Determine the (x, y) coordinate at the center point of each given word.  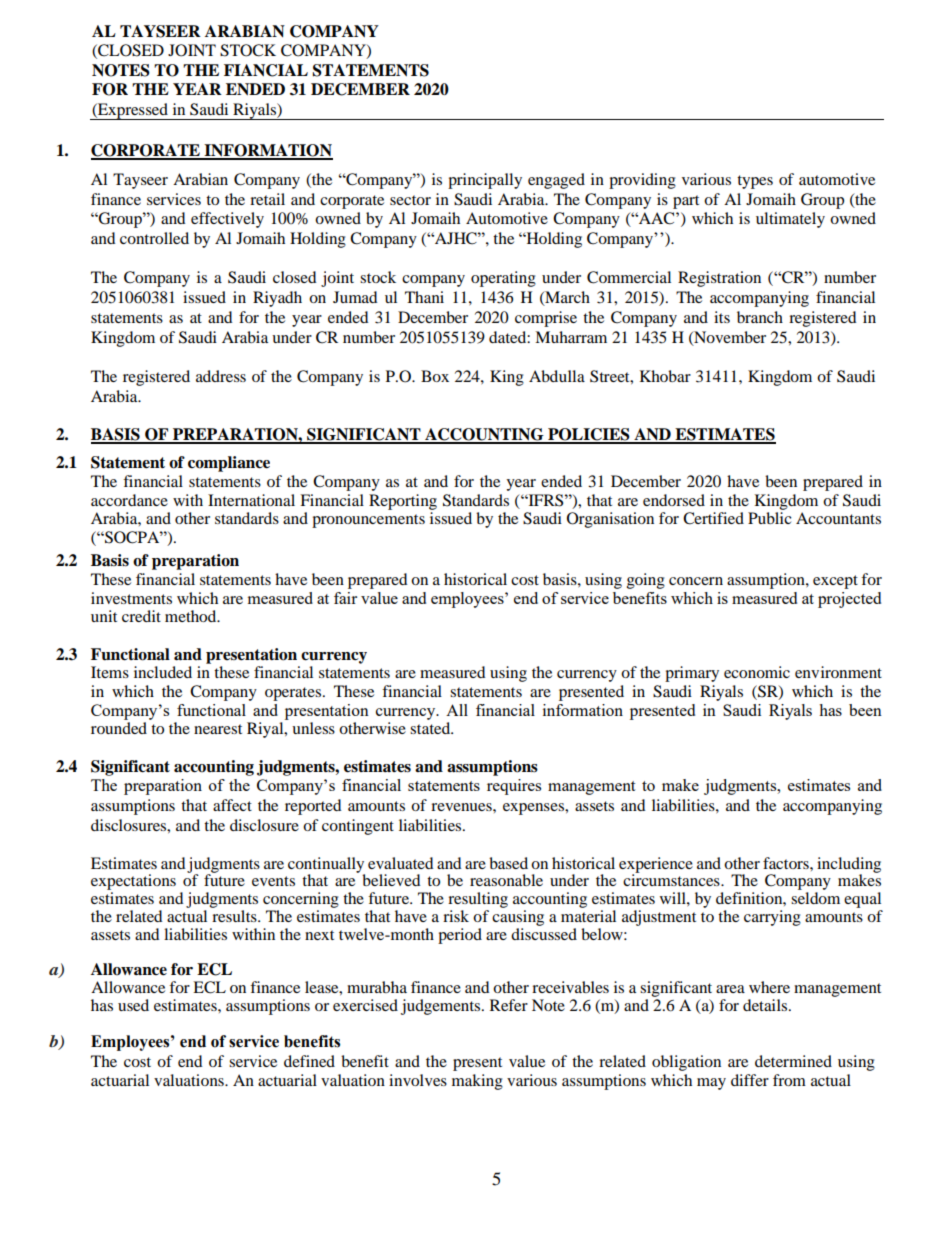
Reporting (403, 502)
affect (232, 805)
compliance (229, 464)
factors (787, 863)
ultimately (790, 220)
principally (485, 181)
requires (514, 787)
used (133, 1005)
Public (770, 518)
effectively (227, 220)
